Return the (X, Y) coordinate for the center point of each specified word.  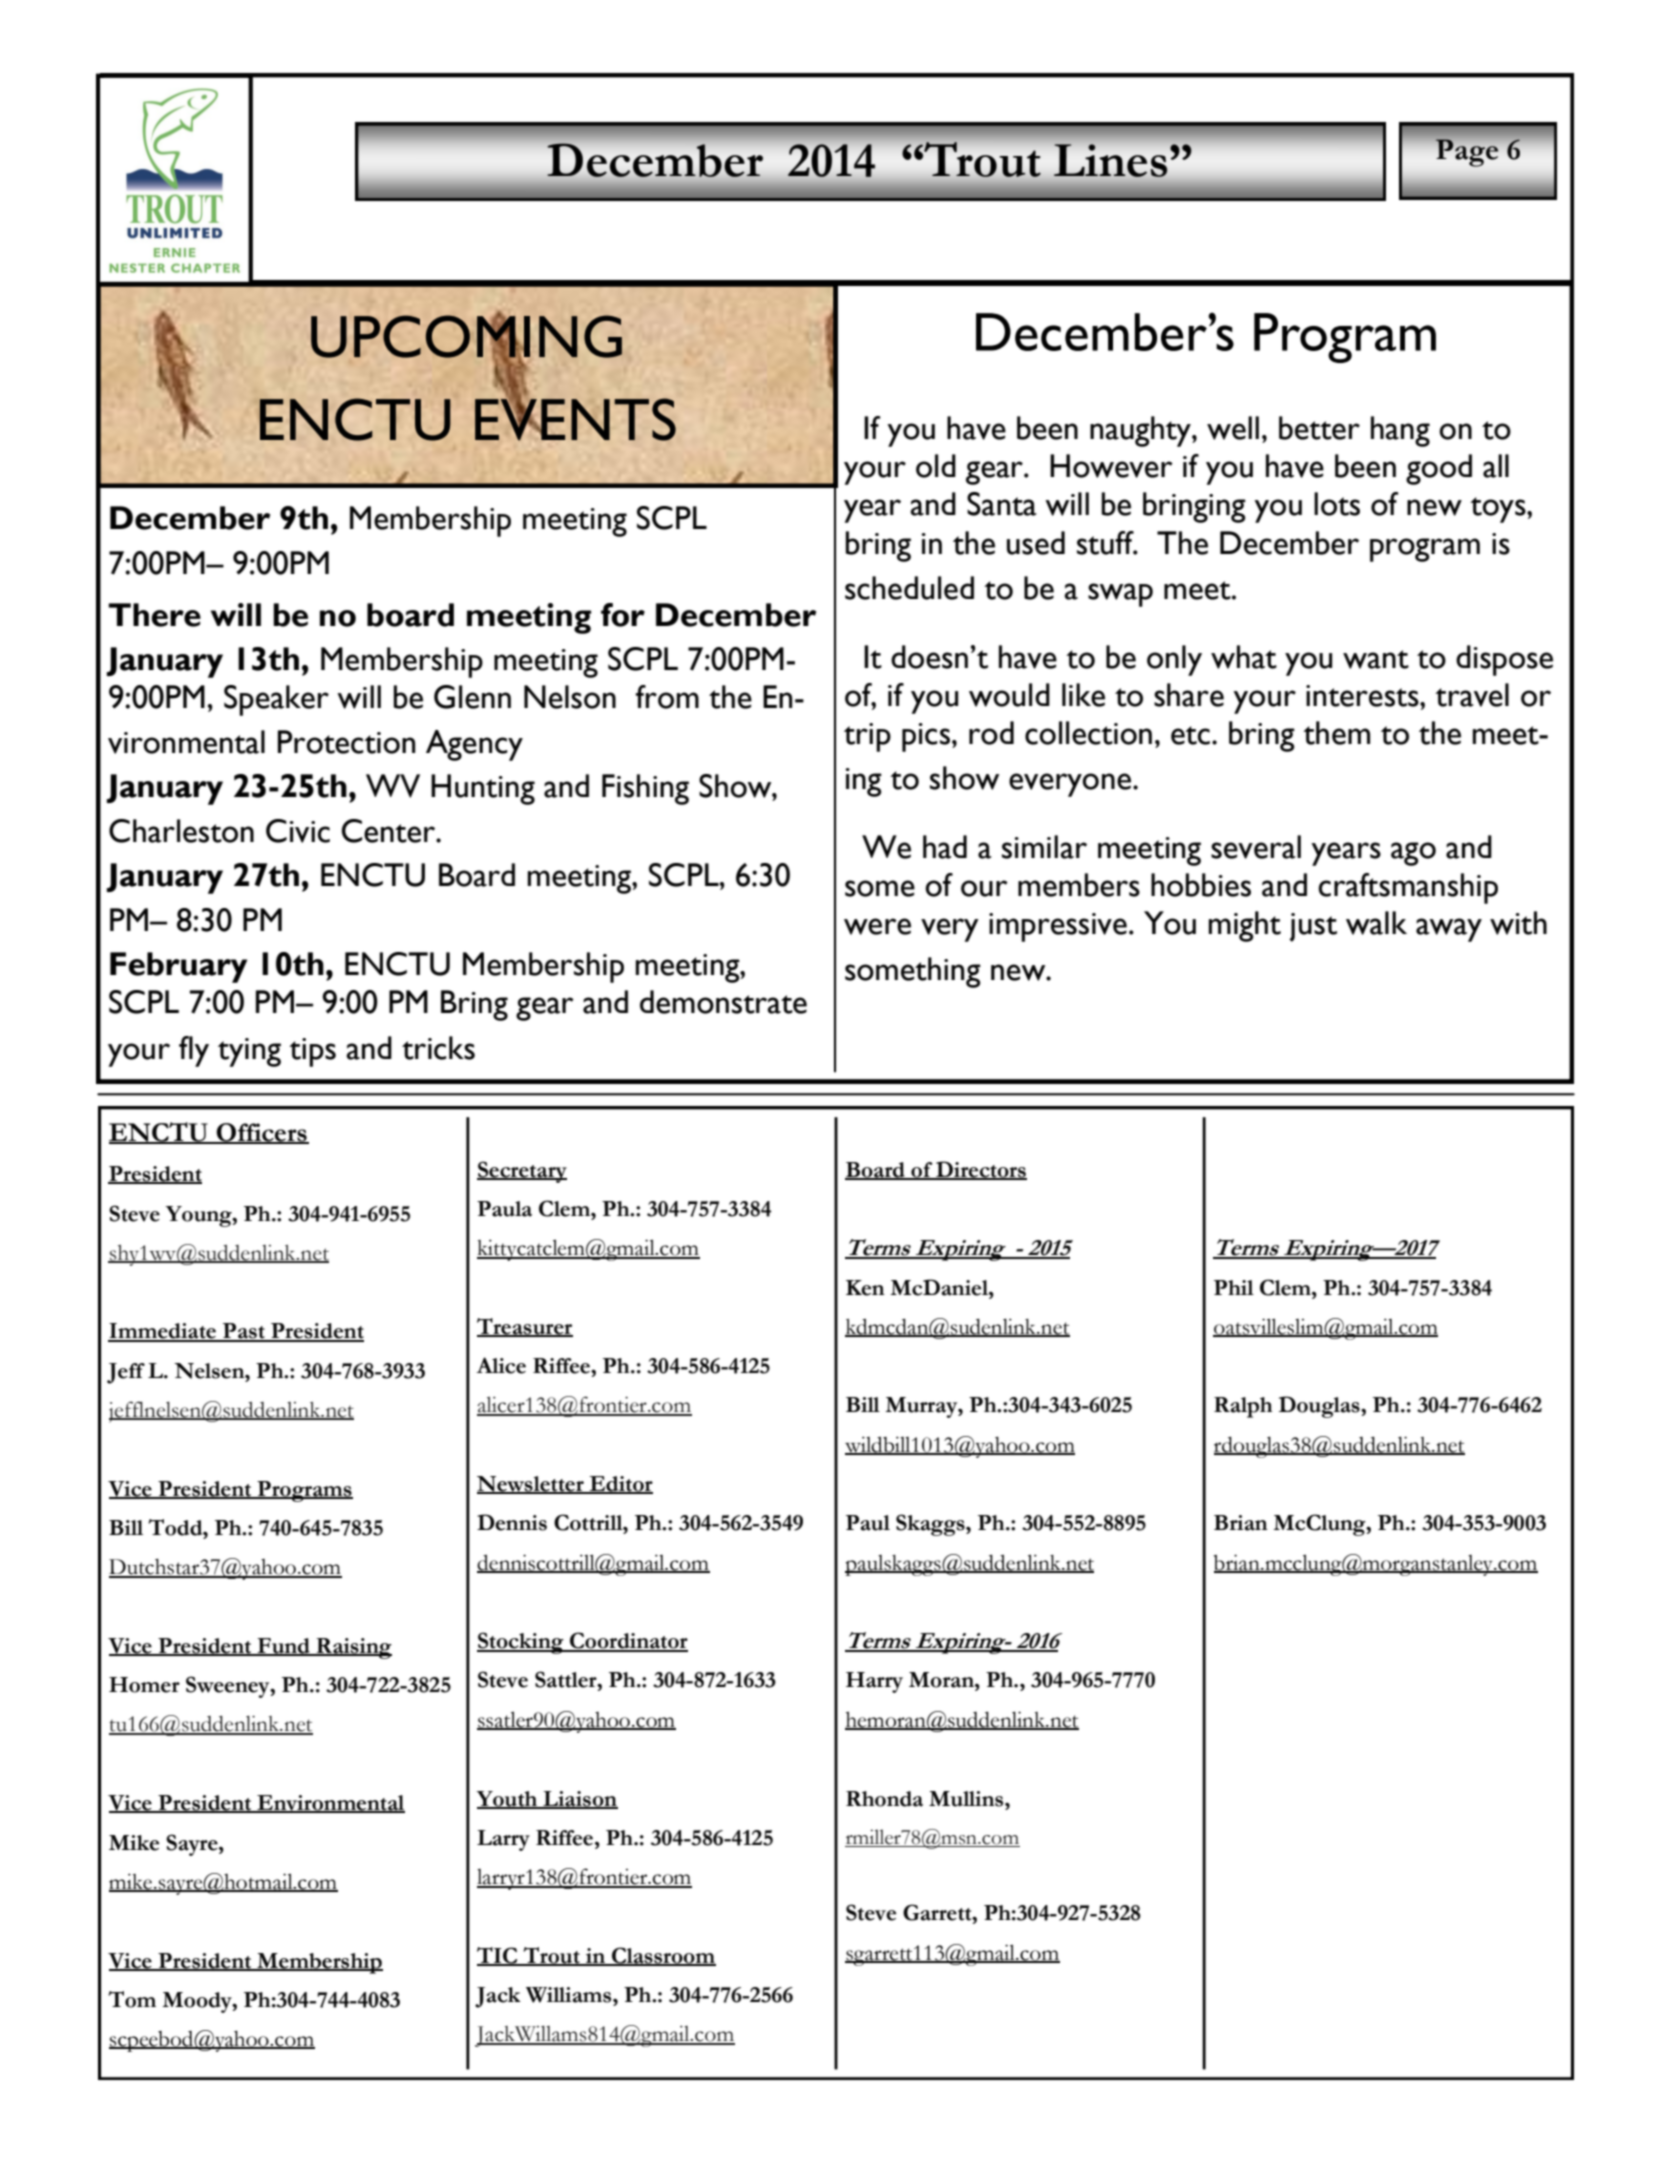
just (1313, 927)
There (154, 615)
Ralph (1243, 1407)
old (936, 466)
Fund (284, 1647)
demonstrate (723, 1002)
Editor (620, 1485)
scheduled (909, 588)
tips (312, 1052)
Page (1467, 153)
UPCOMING (466, 336)
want (1376, 659)
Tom (132, 1999)
